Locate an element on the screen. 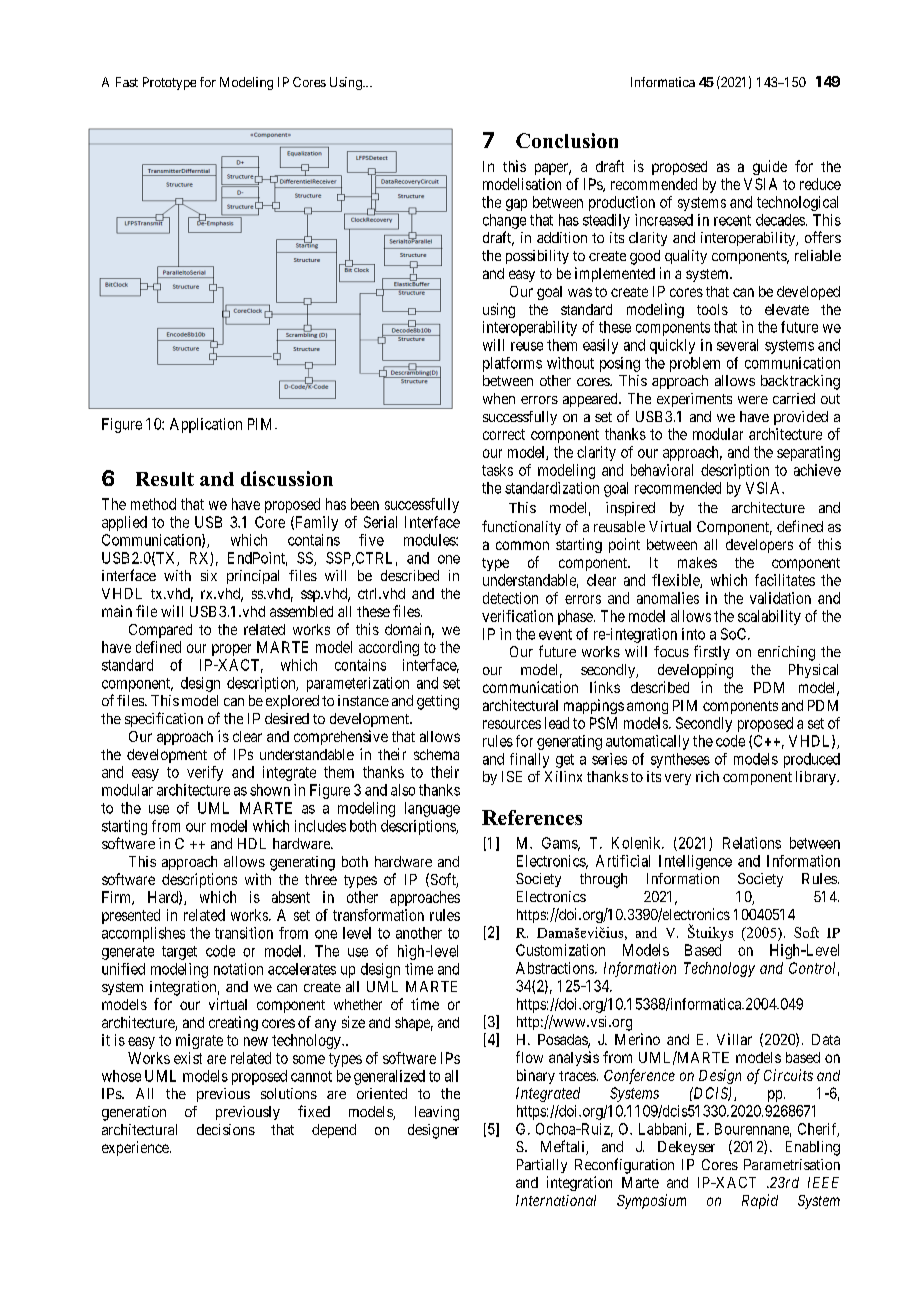  guide is located at coordinates (770, 167).
